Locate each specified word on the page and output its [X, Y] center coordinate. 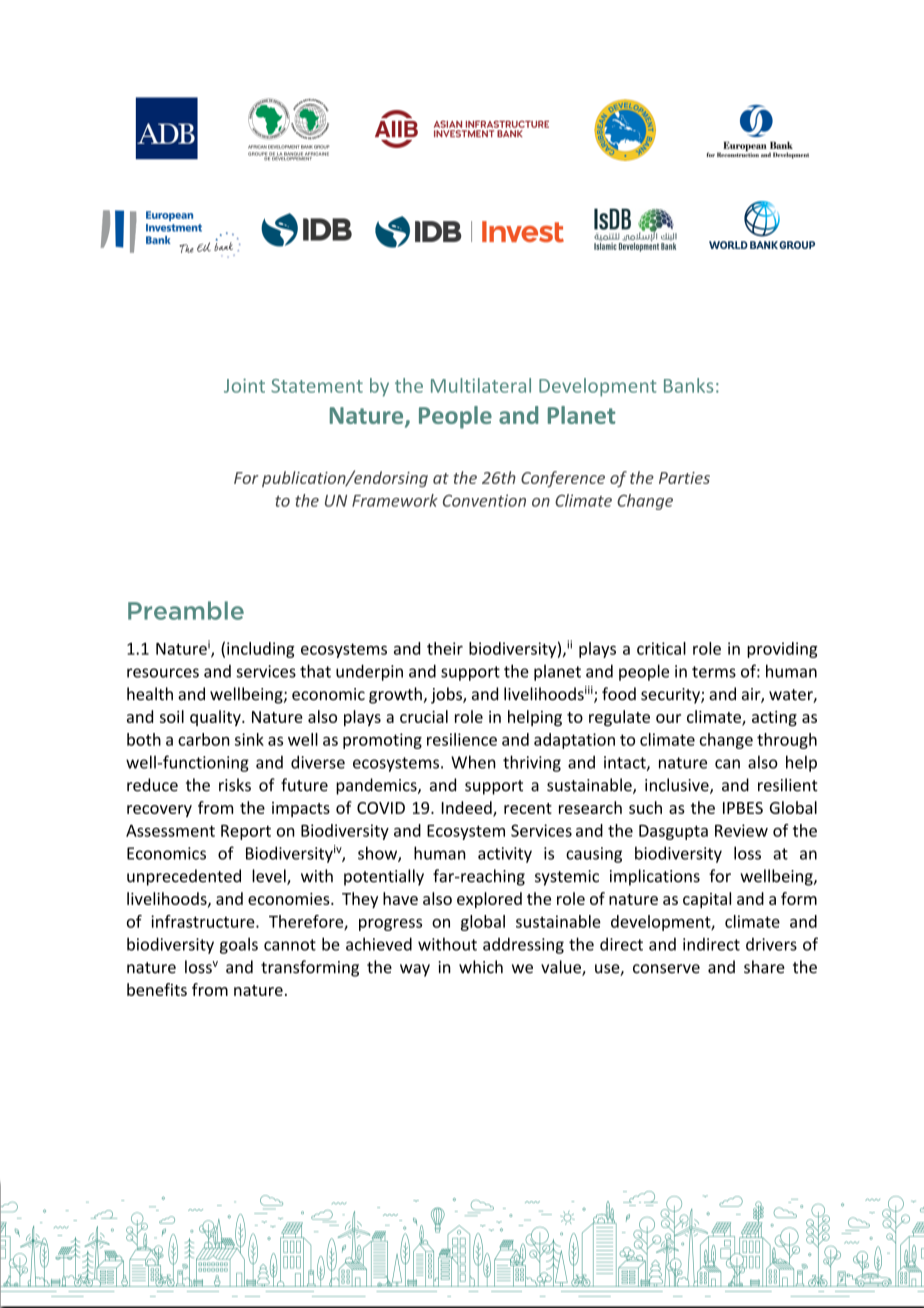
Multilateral [481, 385]
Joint [244, 385]
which [481, 967]
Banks [688, 385]
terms [714, 672]
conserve [666, 969]
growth [395, 695]
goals [239, 945]
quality [216, 718]
